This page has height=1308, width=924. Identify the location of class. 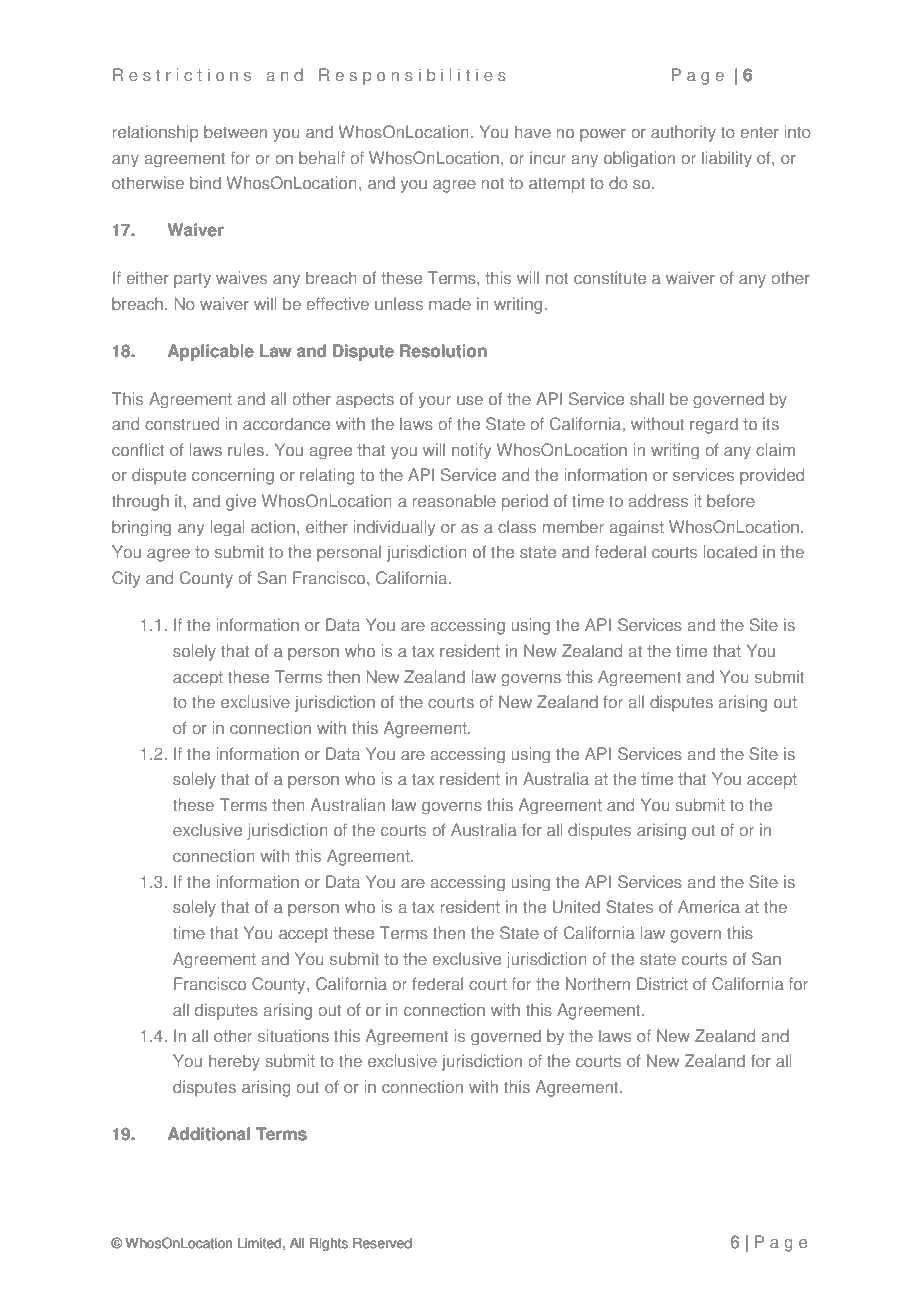
(517, 527).
